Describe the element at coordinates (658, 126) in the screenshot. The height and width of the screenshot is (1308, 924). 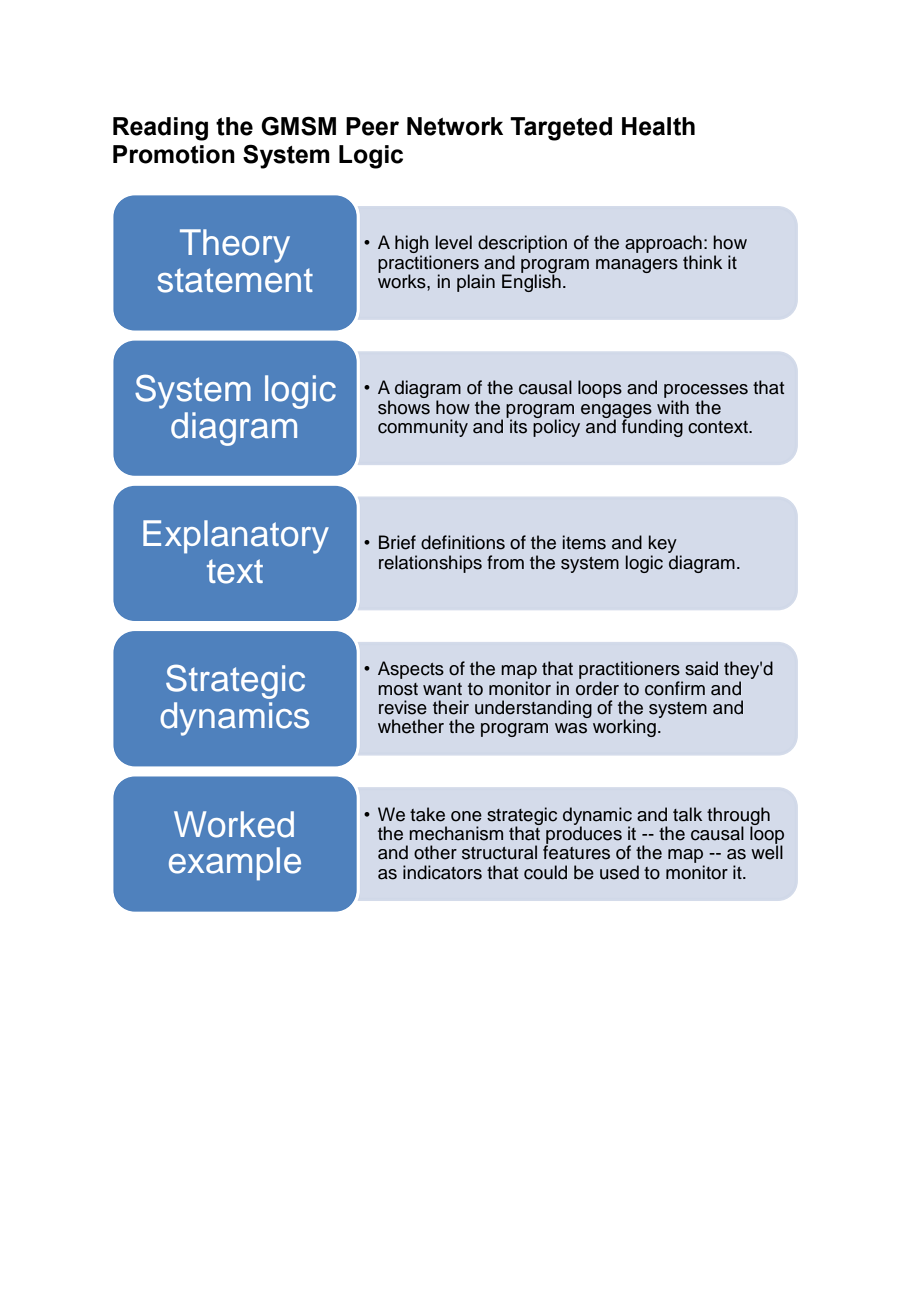
I see `Health` at that location.
